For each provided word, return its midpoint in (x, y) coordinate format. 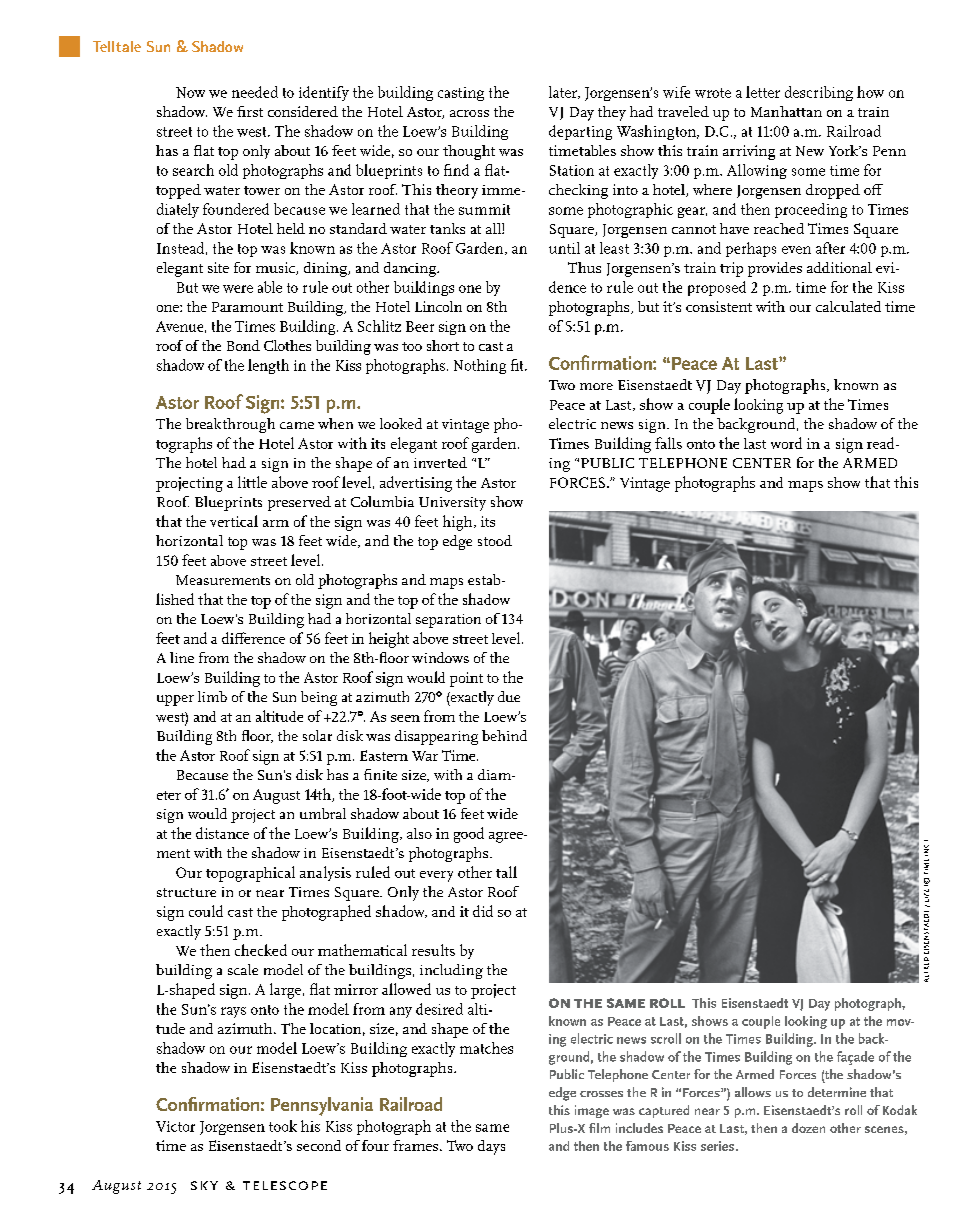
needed (255, 92)
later (564, 92)
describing (819, 93)
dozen (808, 1128)
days (491, 1147)
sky (204, 1185)
